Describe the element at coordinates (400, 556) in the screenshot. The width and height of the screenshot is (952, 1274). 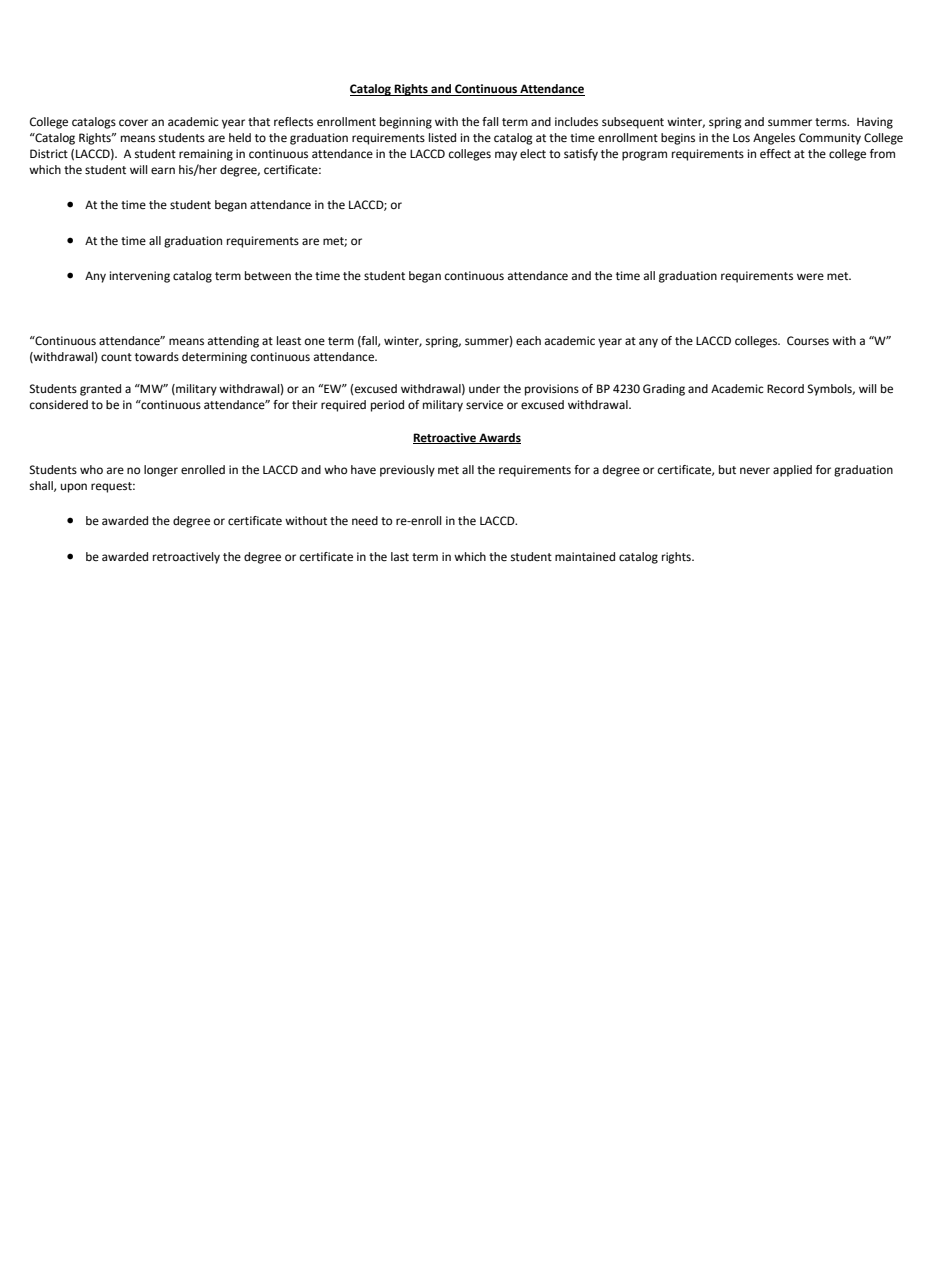
I see `last` at that location.
